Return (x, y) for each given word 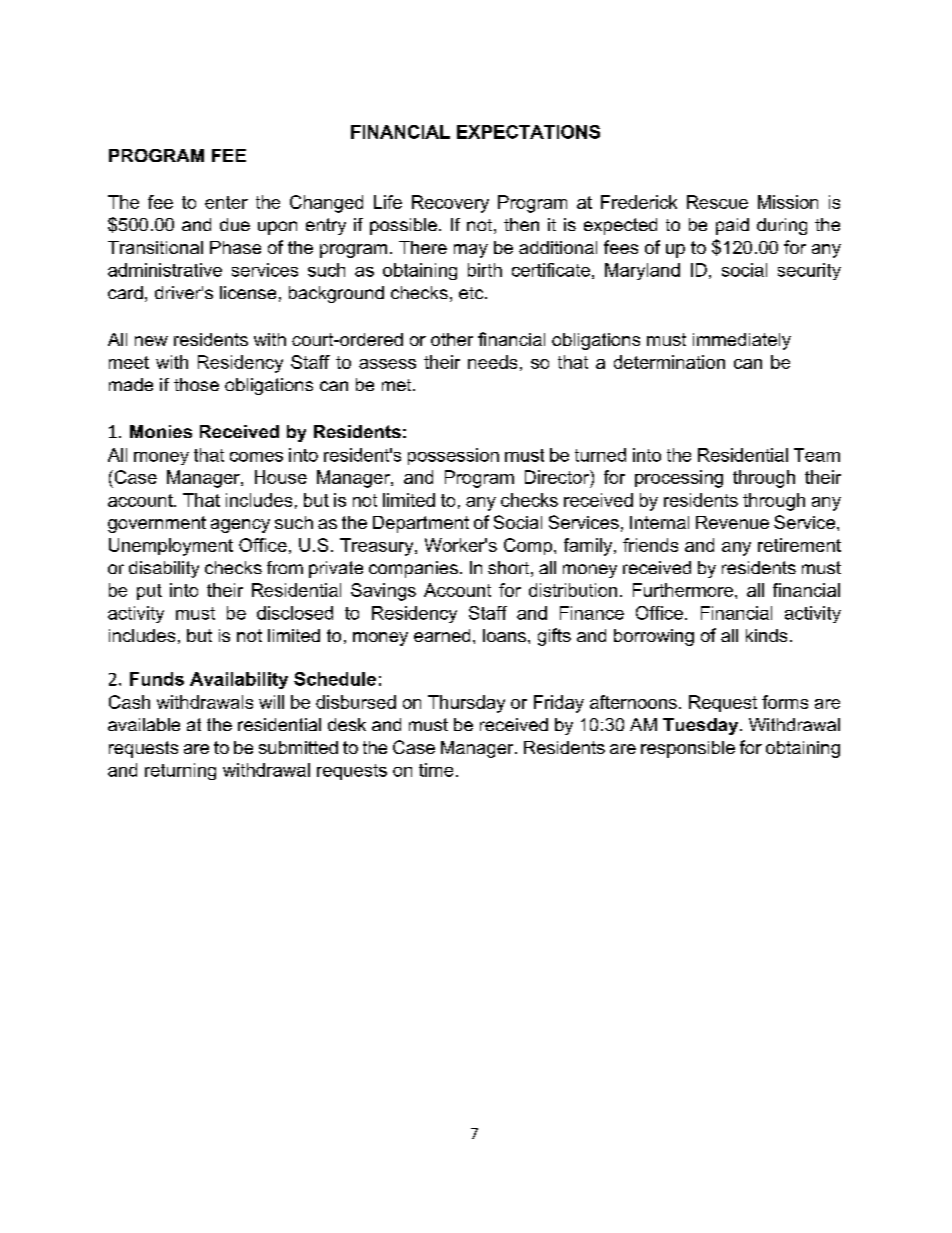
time (436, 770)
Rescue (717, 202)
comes (256, 457)
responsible (688, 749)
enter (226, 202)
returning (180, 771)
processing (679, 479)
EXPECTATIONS (528, 132)
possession (453, 456)
